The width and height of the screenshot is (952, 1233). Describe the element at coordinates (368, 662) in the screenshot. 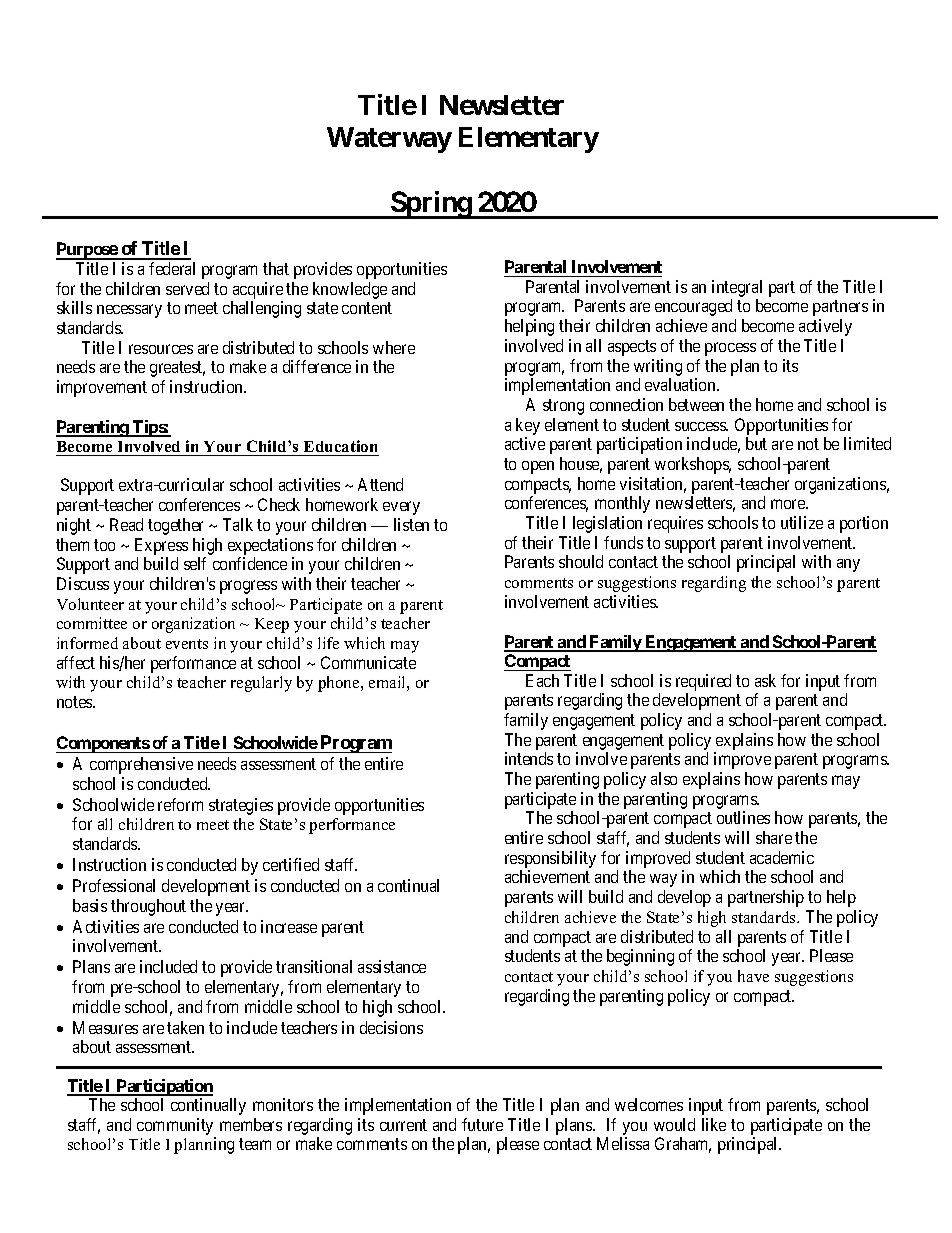

I see `Communicate` at that location.
